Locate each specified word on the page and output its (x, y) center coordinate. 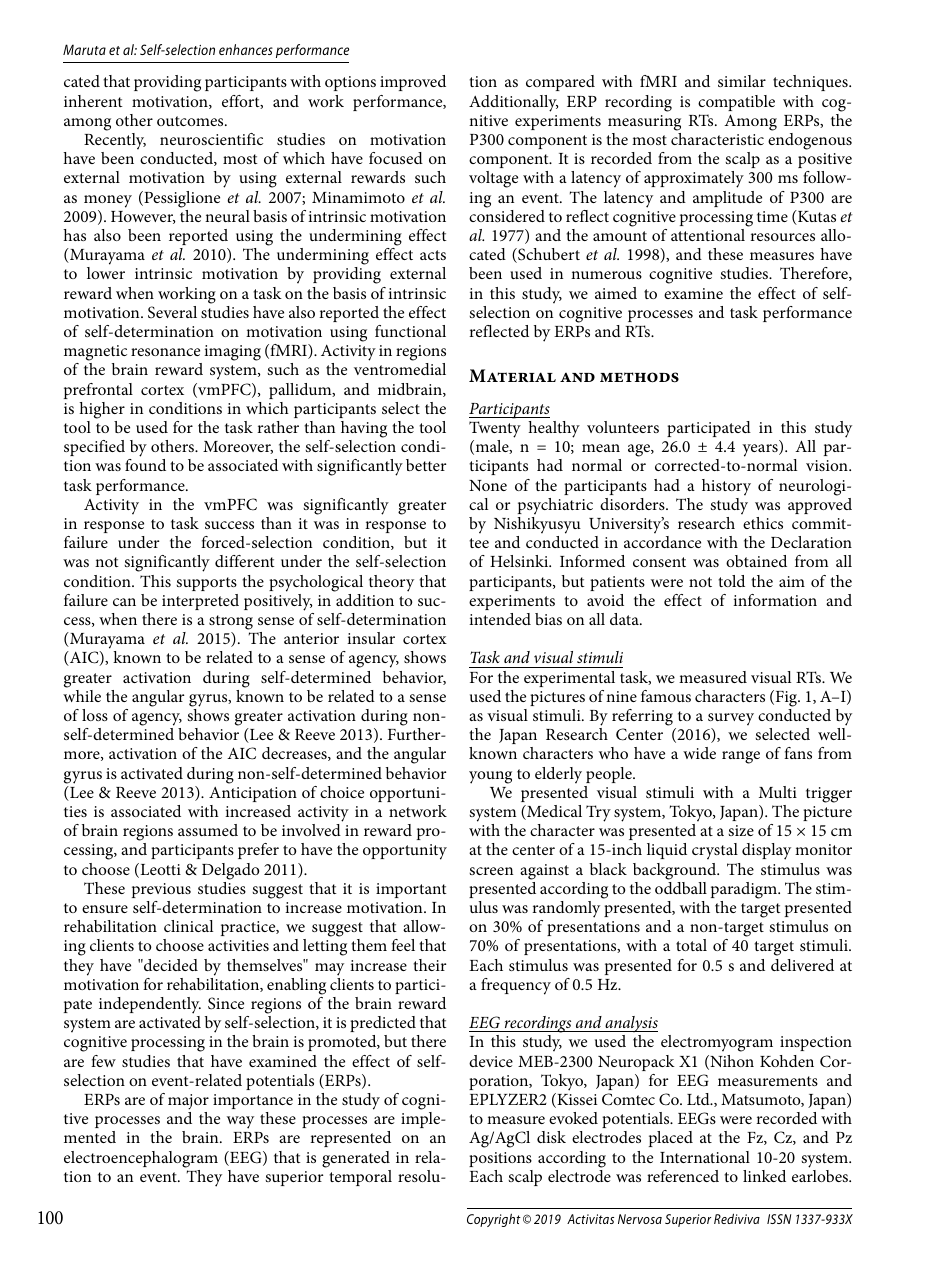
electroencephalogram (141, 1159)
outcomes (191, 121)
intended (500, 619)
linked (764, 1176)
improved (413, 83)
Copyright (494, 1220)
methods (639, 377)
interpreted (200, 602)
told (731, 581)
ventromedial (400, 369)
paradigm (745, 890)
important (411, 890)
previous (161, 890)
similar (742, 81)
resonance (165, 352)
